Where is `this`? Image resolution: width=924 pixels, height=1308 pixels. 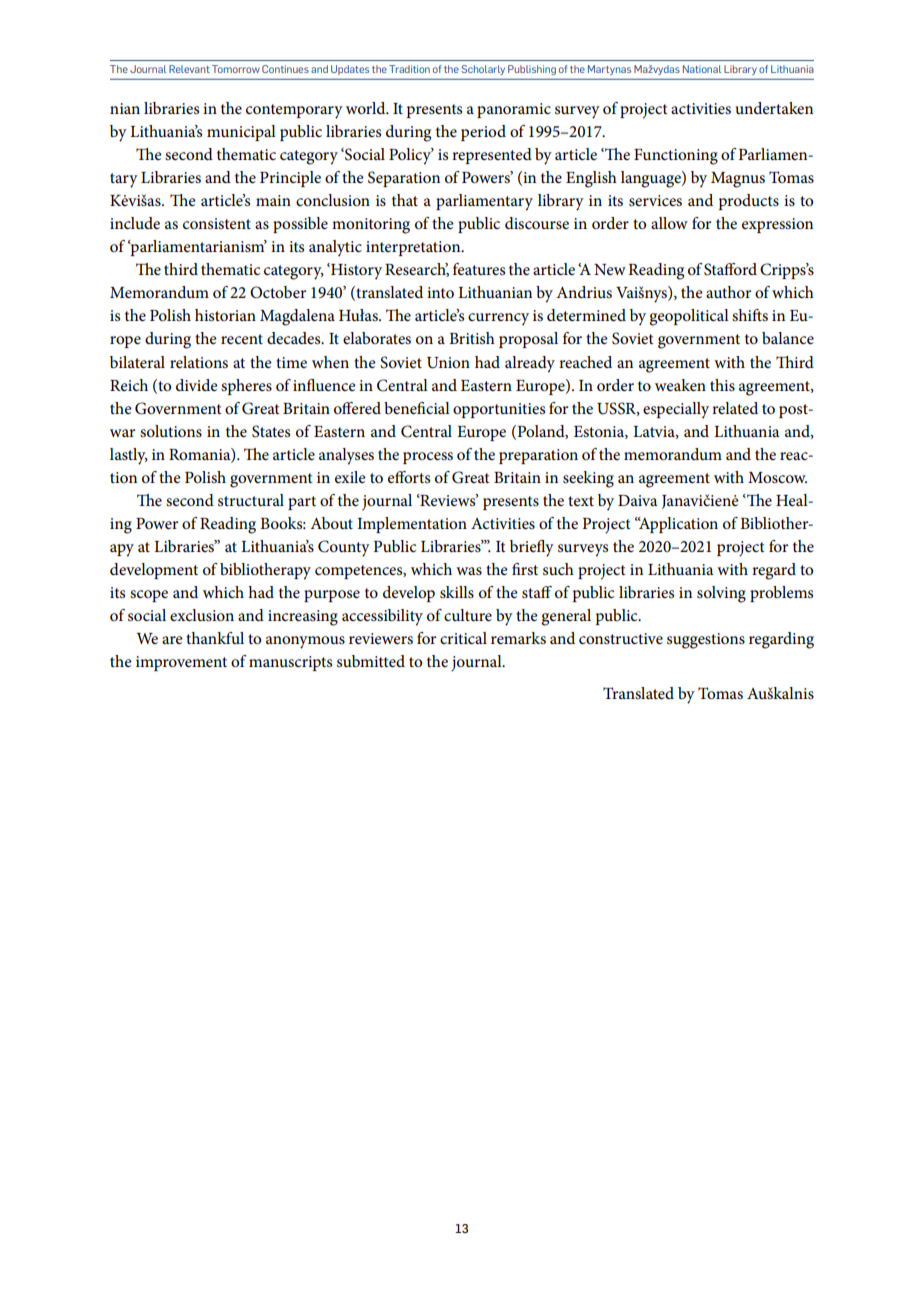
this is located at coordinates (722, 385).
